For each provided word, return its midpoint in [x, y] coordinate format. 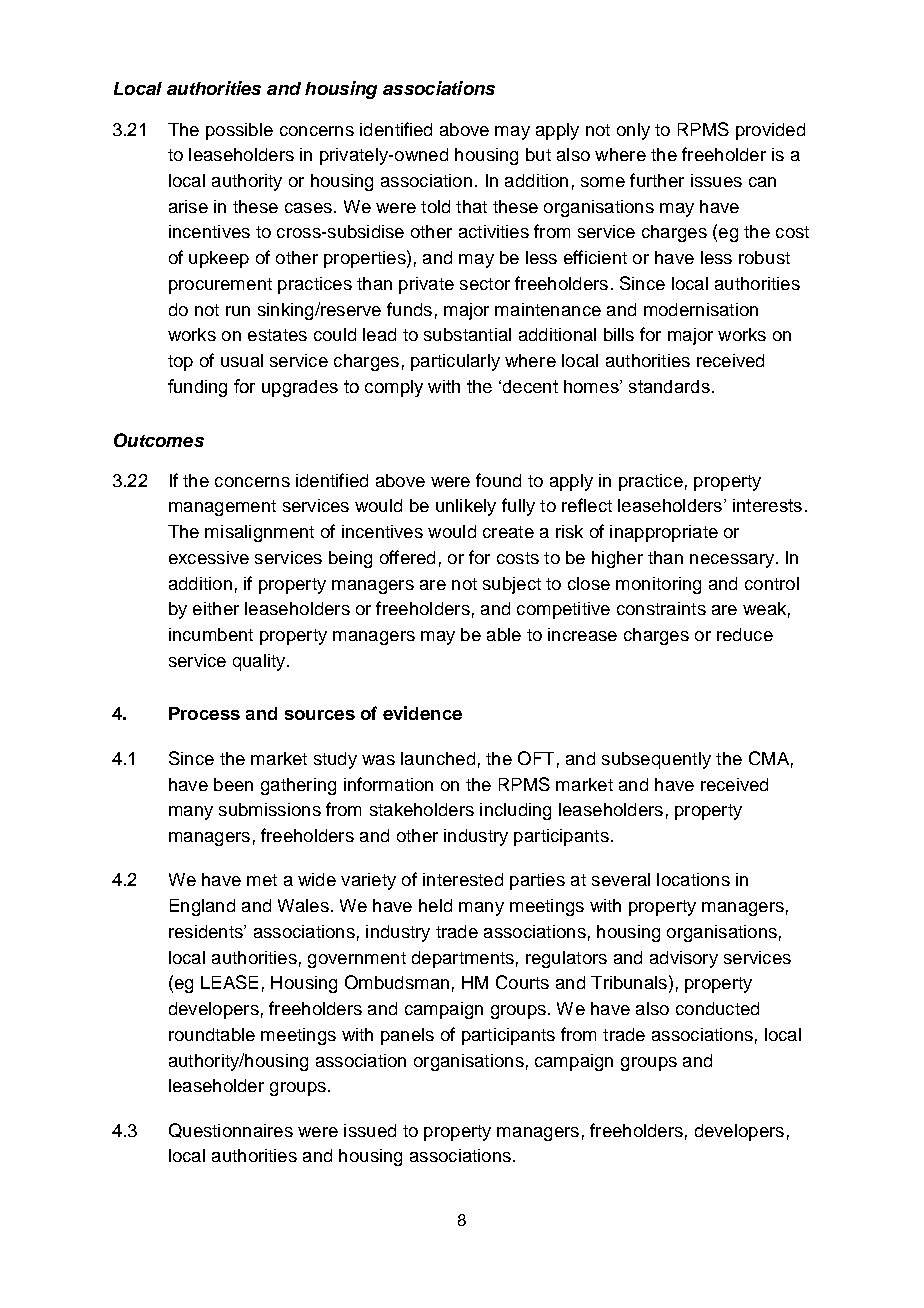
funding [197, 388]
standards [669, 386]
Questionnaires [231, 1130]
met [262, 880]
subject [512, 585]
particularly [455, 362]
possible [239, 131]
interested [463, 879]
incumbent [211, 634]
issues [716, 180]
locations [693, 879]
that [471, 206]
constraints [661, 608]
